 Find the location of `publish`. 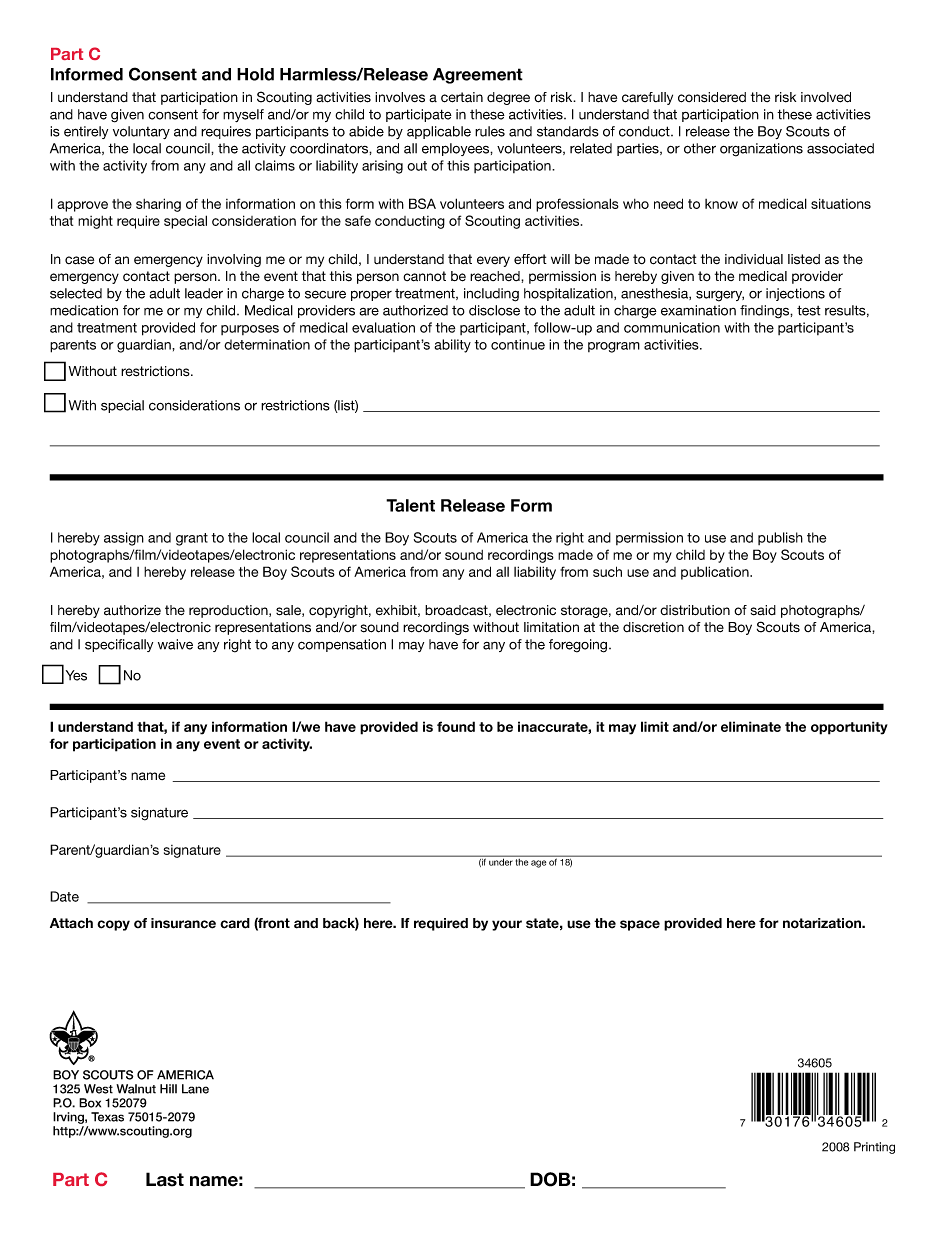

publish is located at coordinates (780, 538).
